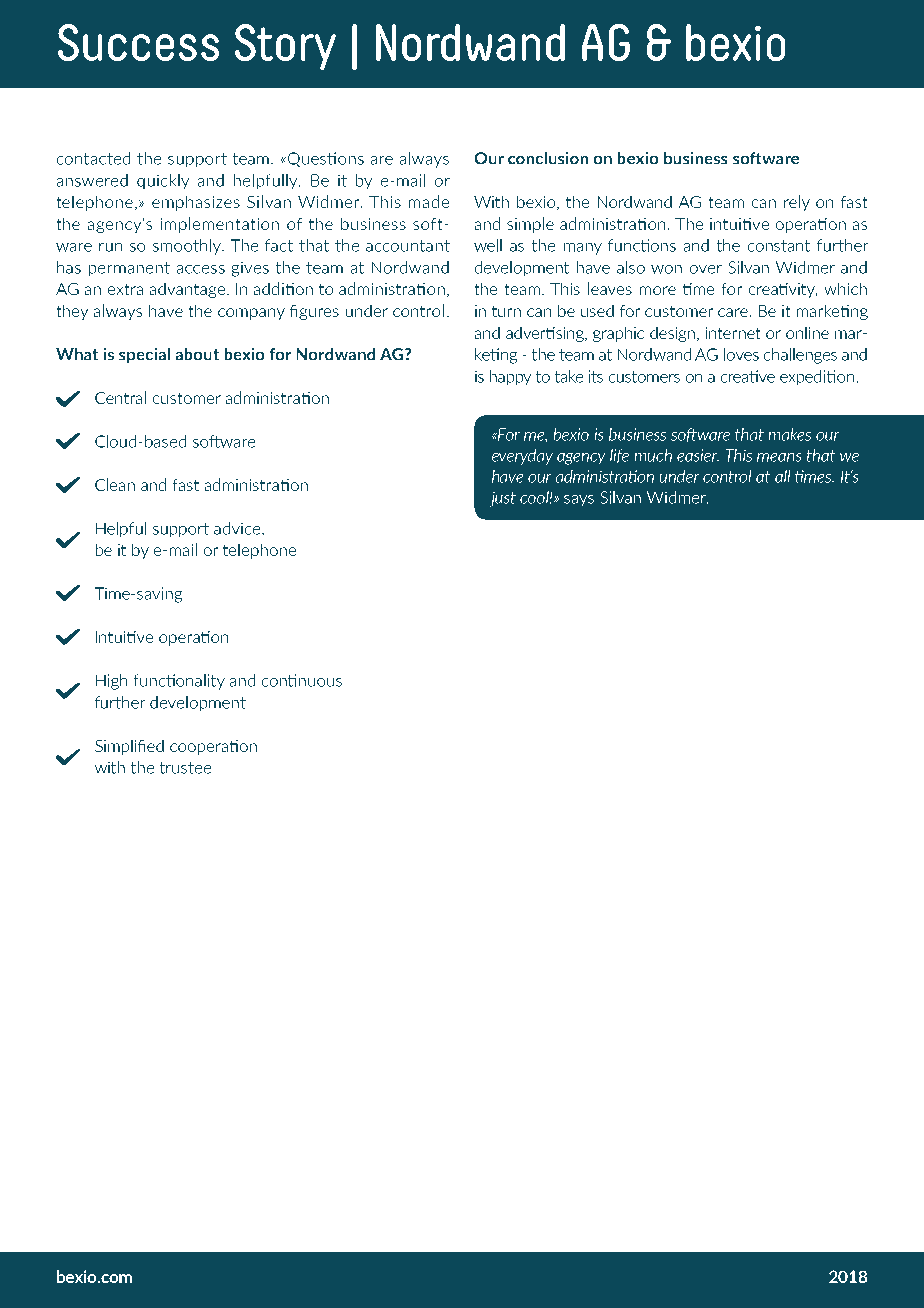 The image size is (924, 1308). What do you see at coordinates (187, 290) in the page?
I see `advantage` at bounding box center [187, 290].
